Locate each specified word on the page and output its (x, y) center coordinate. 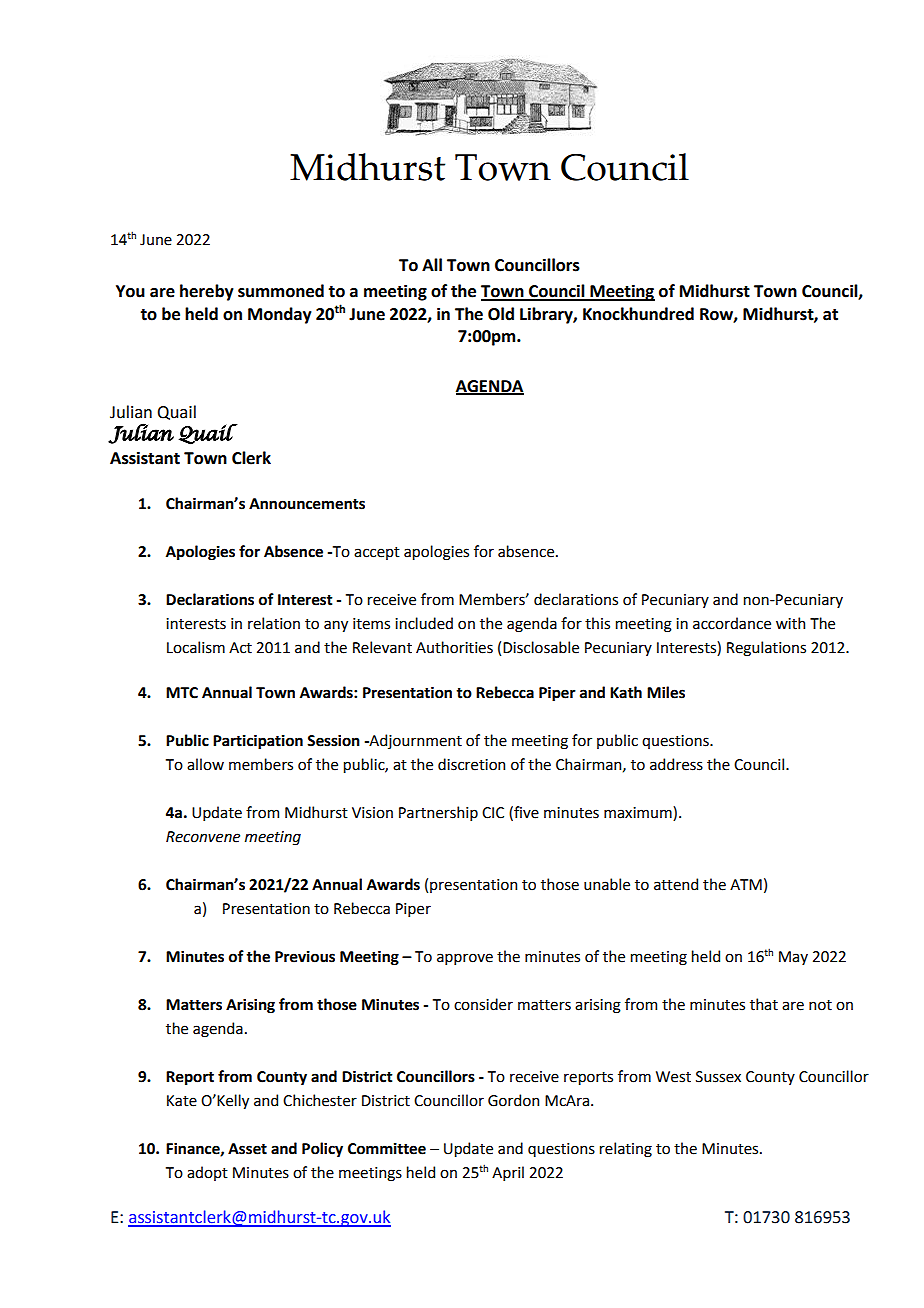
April (508, 1173)
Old (501, 314)
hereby (207, 292)
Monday (280, 315)
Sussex (718, 1077)
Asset (247, 1149)
